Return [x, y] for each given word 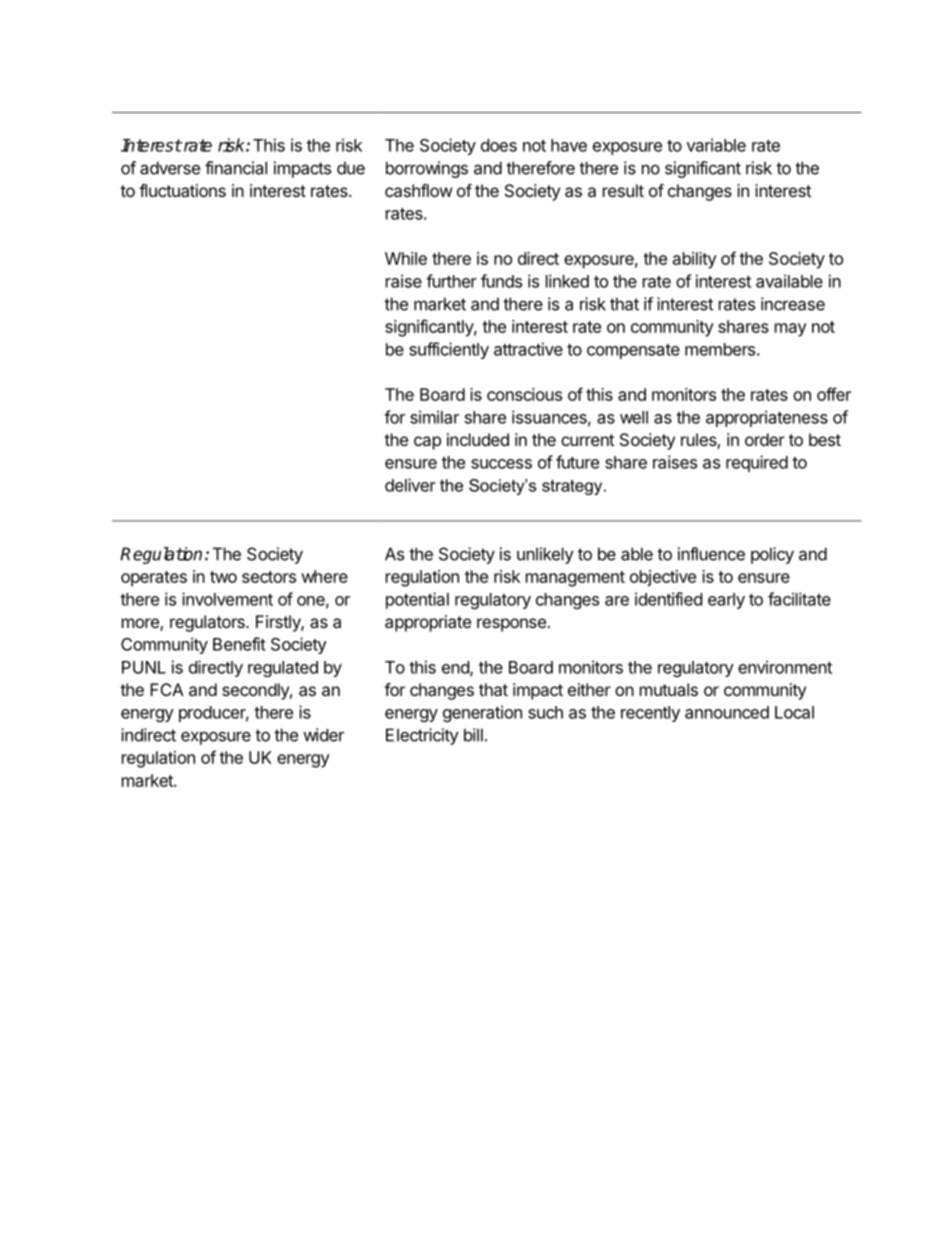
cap [427, 443]
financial [236, 168]
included [478, 439]
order [765, 439]
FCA [167, 689]
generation [482, 713]
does [499, 145]
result [623, 190]
